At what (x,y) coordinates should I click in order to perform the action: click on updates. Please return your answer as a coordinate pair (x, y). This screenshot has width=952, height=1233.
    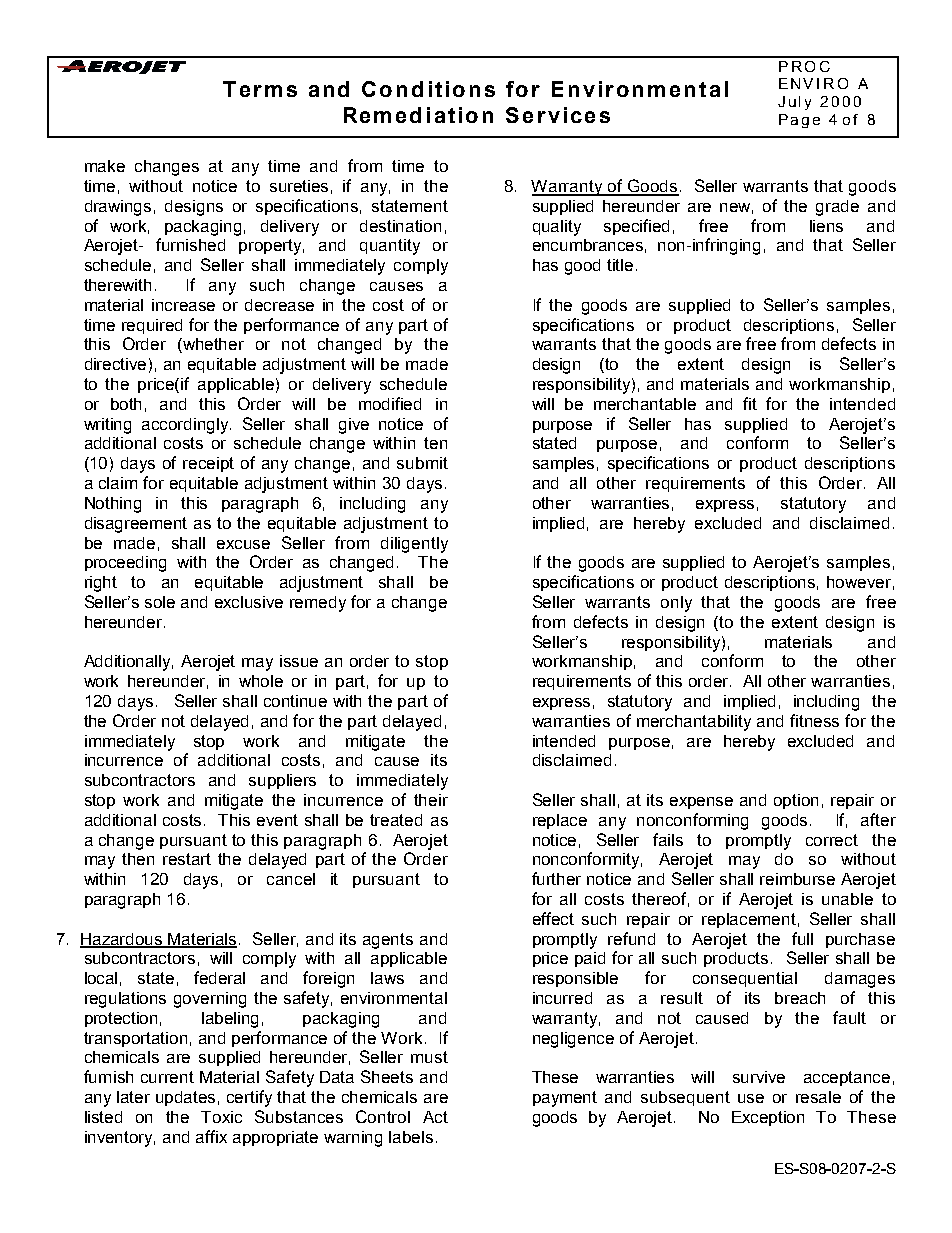
    Looking at the image, I should click on (185, 1098).
